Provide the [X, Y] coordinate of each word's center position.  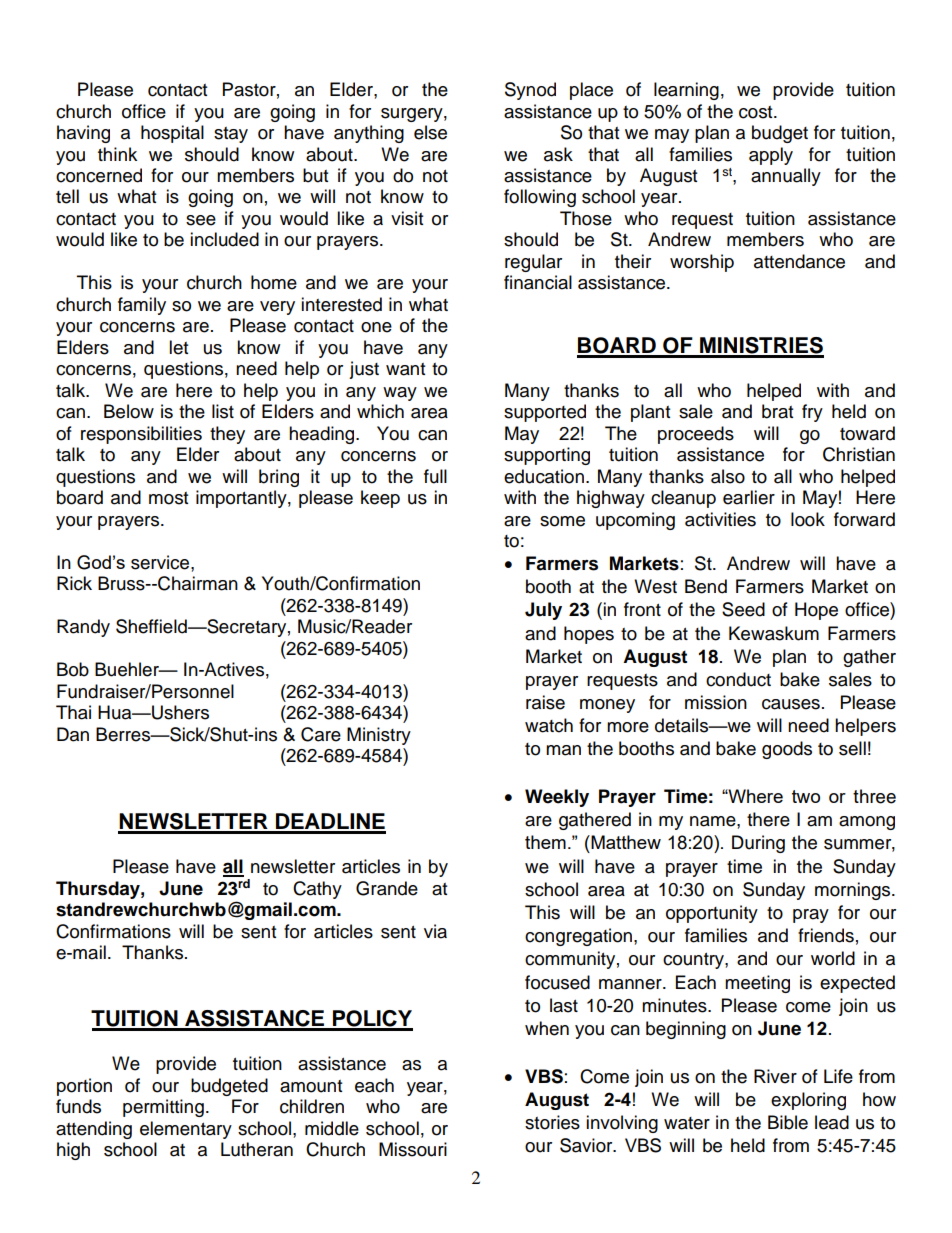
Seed [743, 609]
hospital [172, 134]
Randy [83, 628]
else [430, 132]
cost [757, 112]
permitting [163, 1108]
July [543, 611]
